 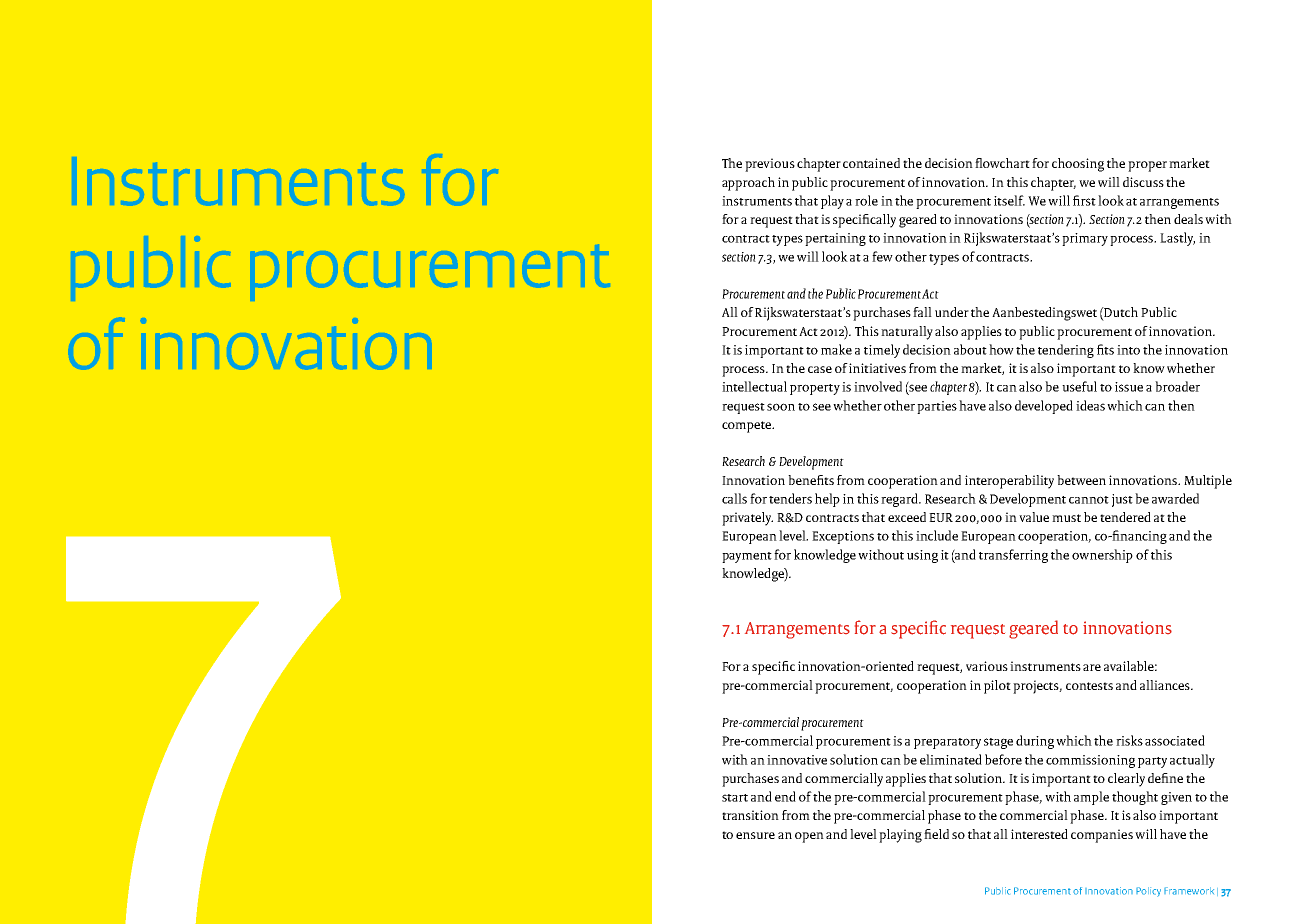 I want to click on flowchart, so click(x=1002, y=163).
